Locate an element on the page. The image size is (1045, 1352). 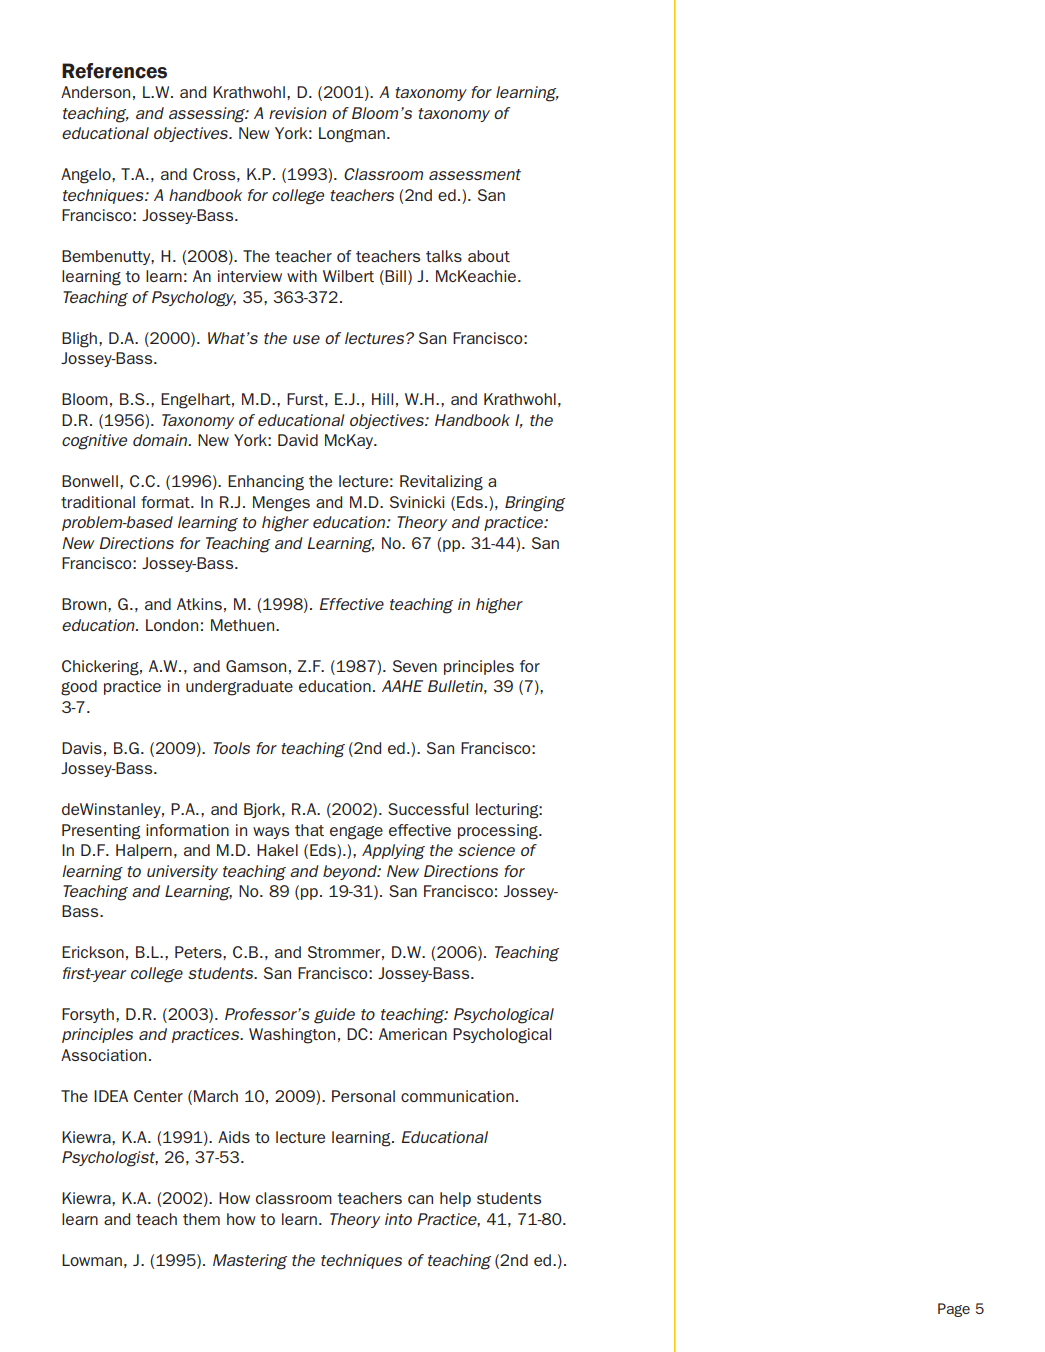
Hill is located at coordinates (382, 399).
